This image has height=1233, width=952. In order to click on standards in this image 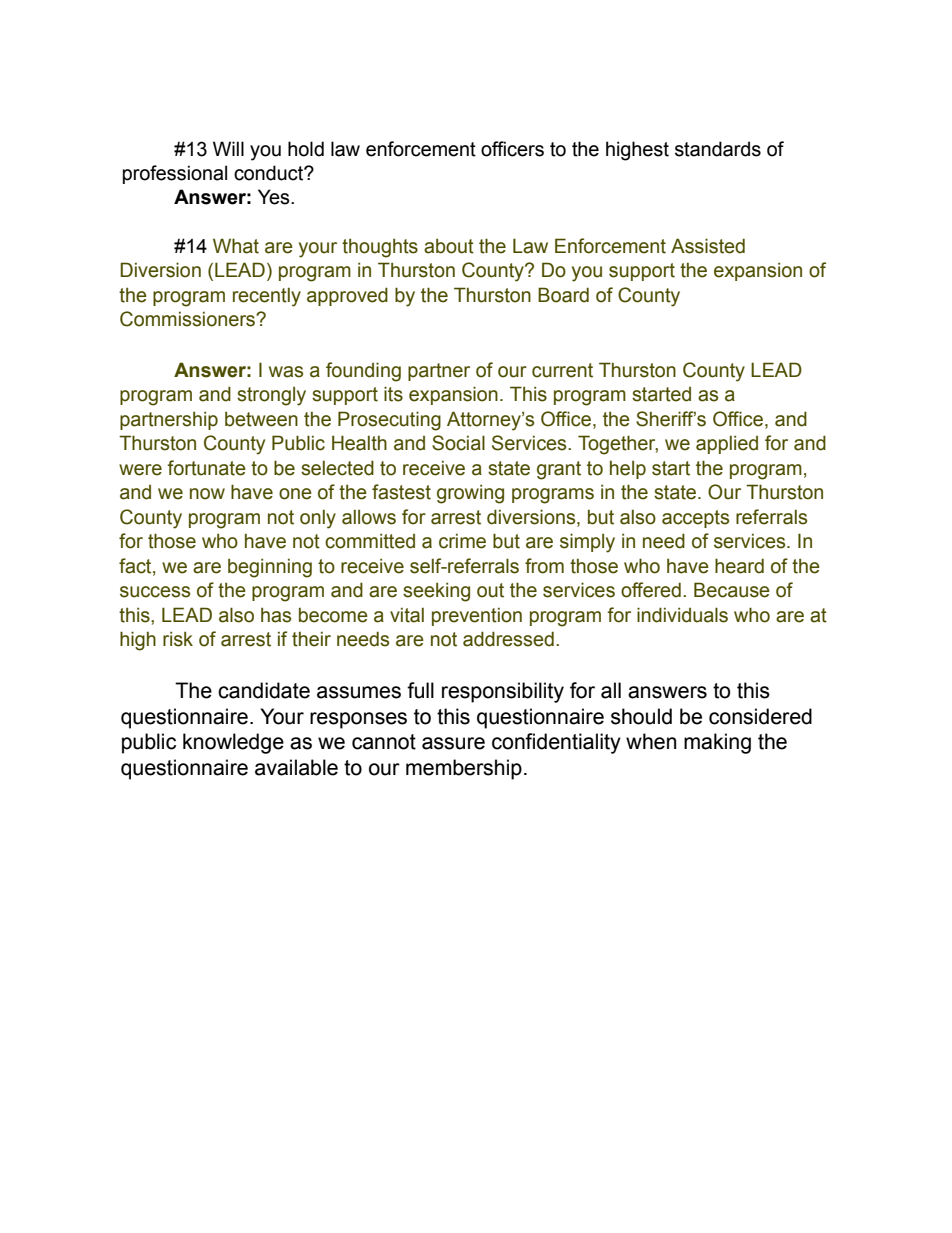, I will do `click(718, 149)`.
